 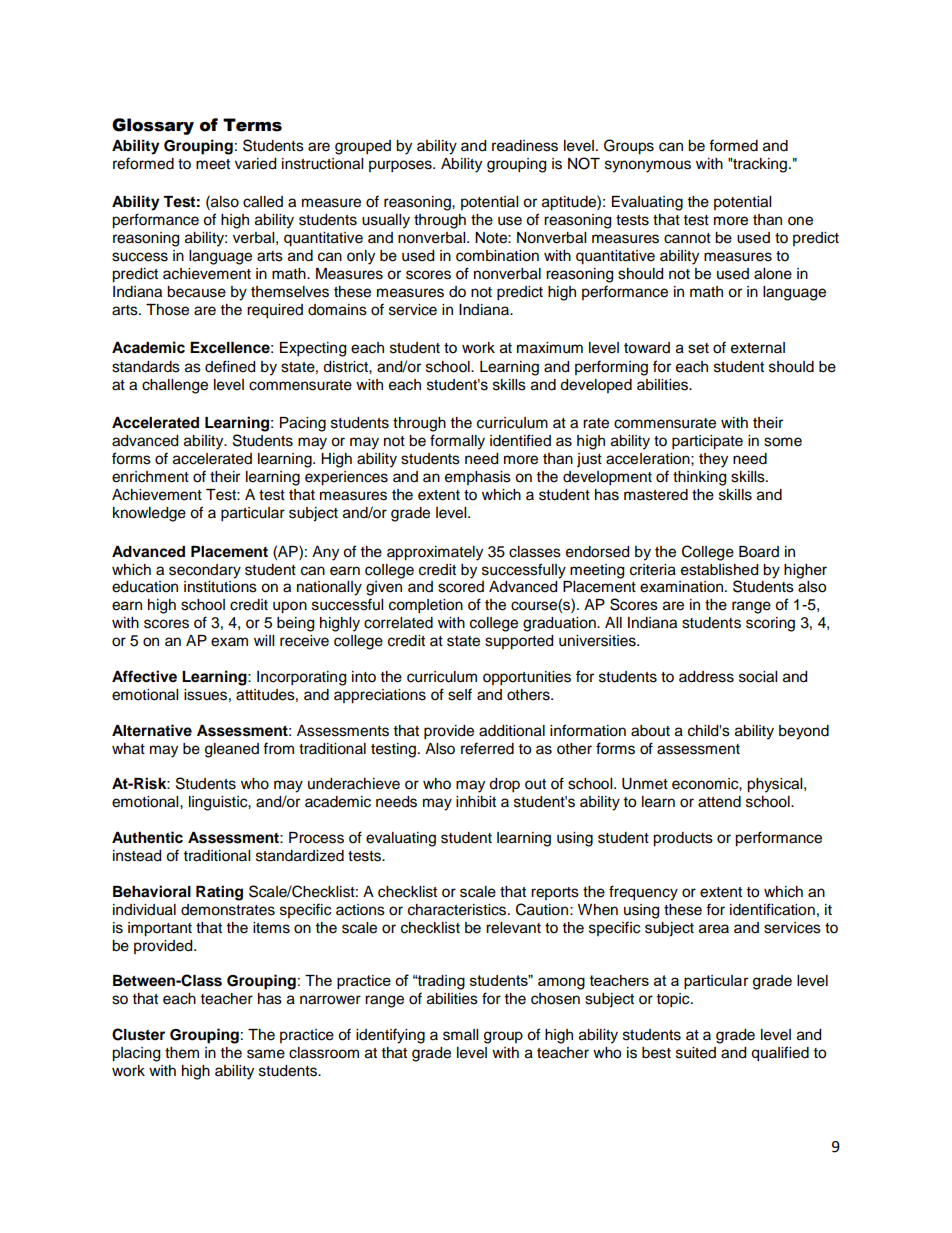 I want to click on same, so click(x=266, y=1054).
